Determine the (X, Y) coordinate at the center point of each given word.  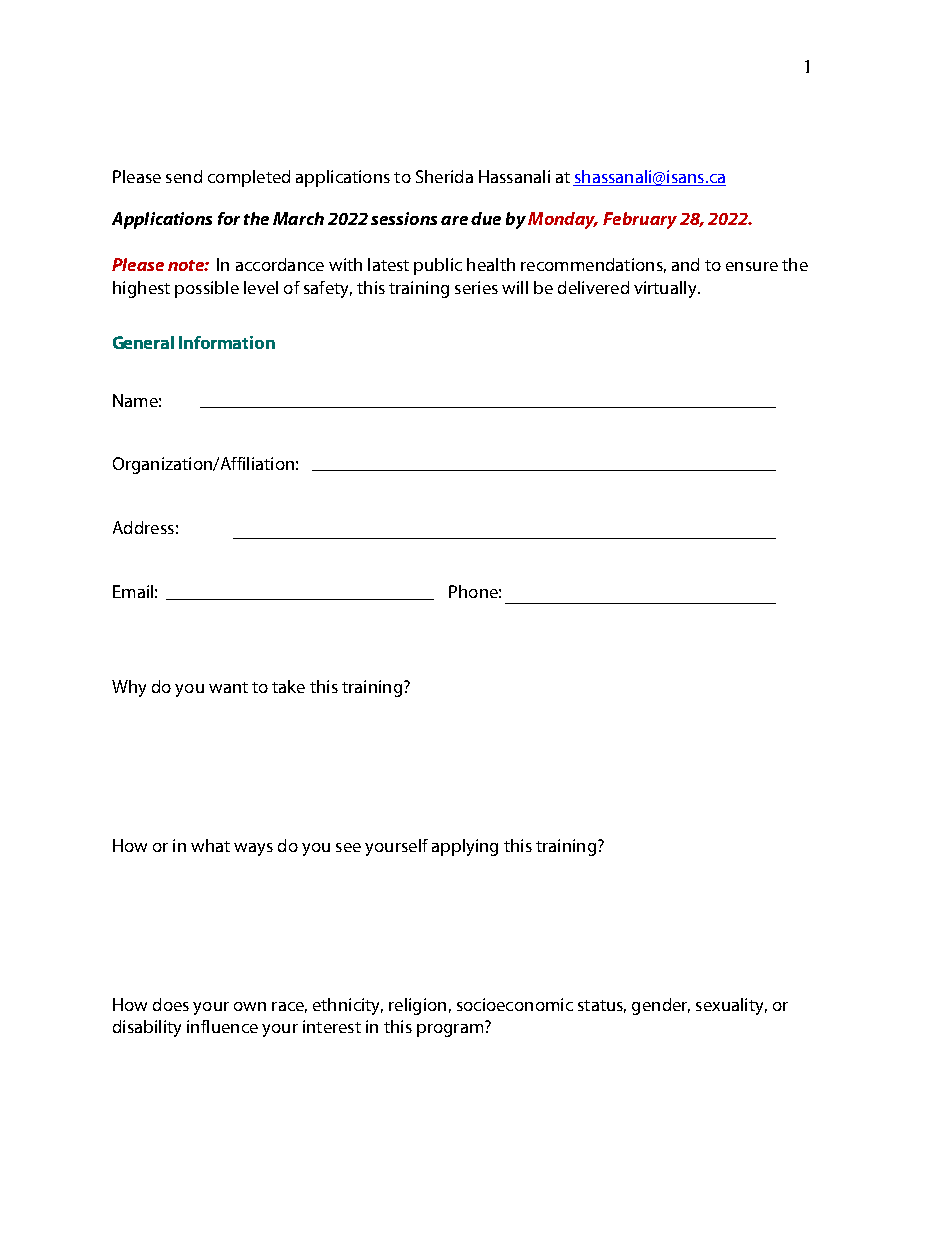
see (348, 847)
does (171, 1004)
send (184, 176)
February (640, 220)
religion (417, 1006)
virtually (666, 289)
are (454, 220)
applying (465, 847)
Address (143, 527)
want (228, 687)
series (476, 287)
